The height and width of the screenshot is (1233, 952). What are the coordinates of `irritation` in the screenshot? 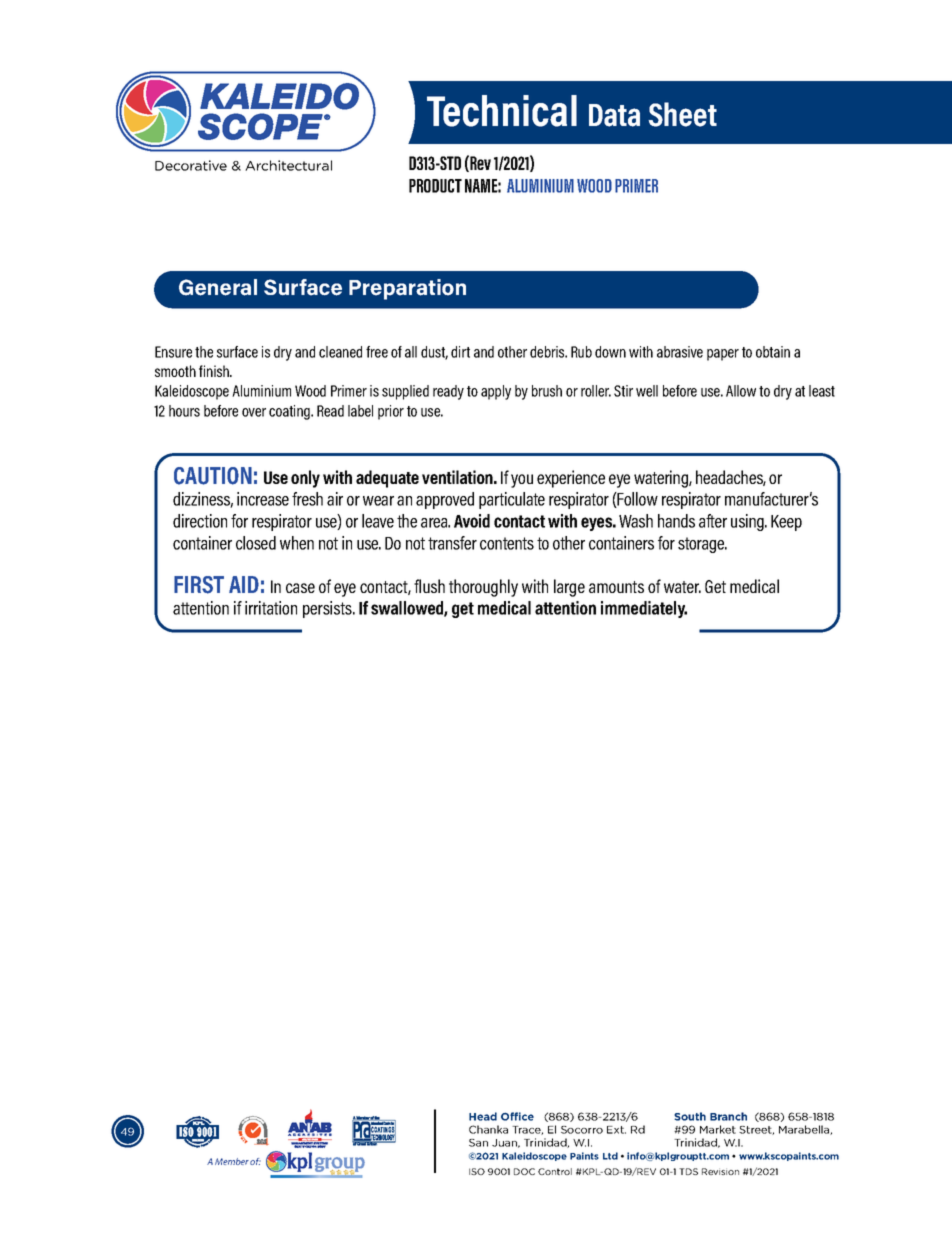 It's located at (271, 608).
